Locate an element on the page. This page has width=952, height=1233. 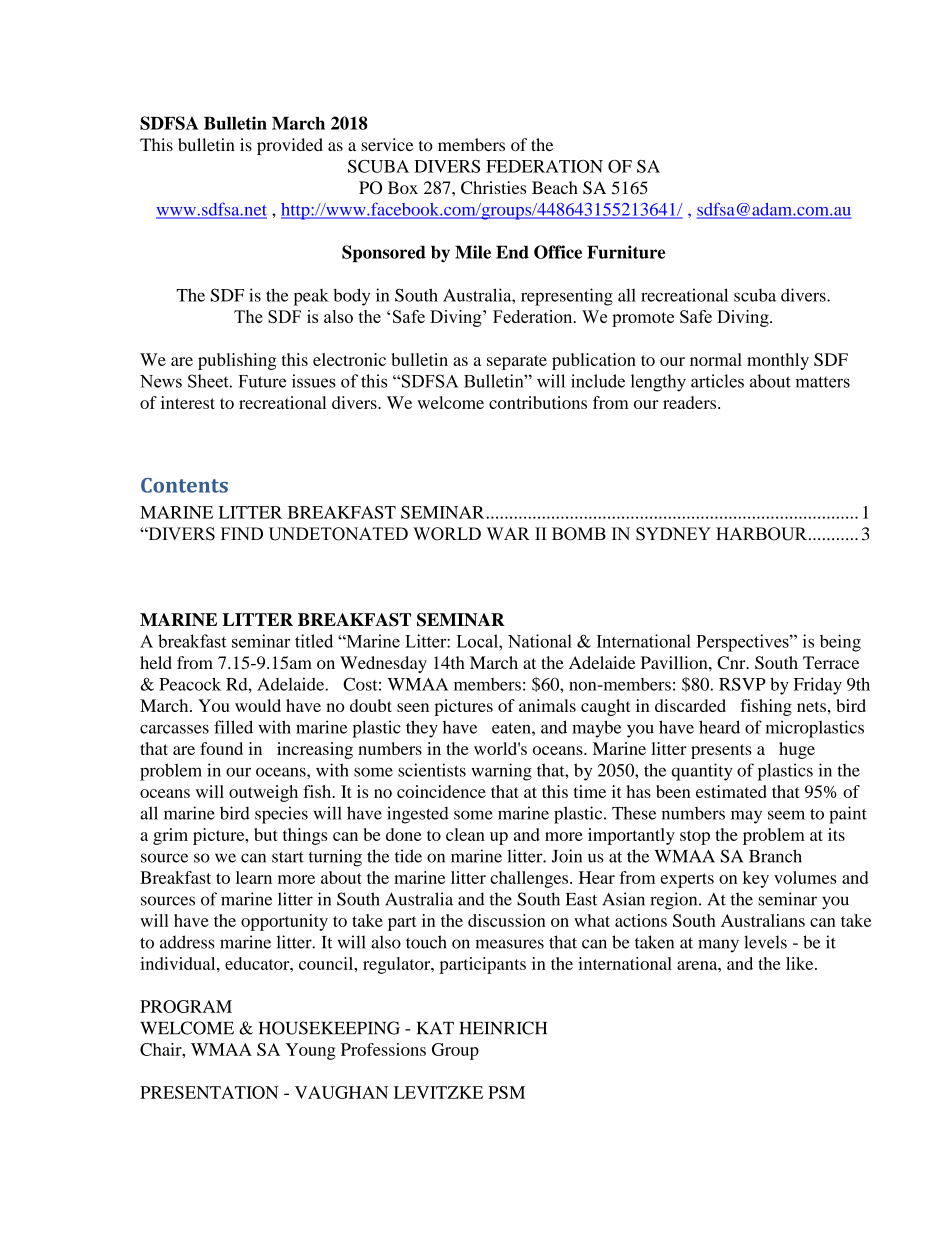
readers is located at coordinates (691, 402).
